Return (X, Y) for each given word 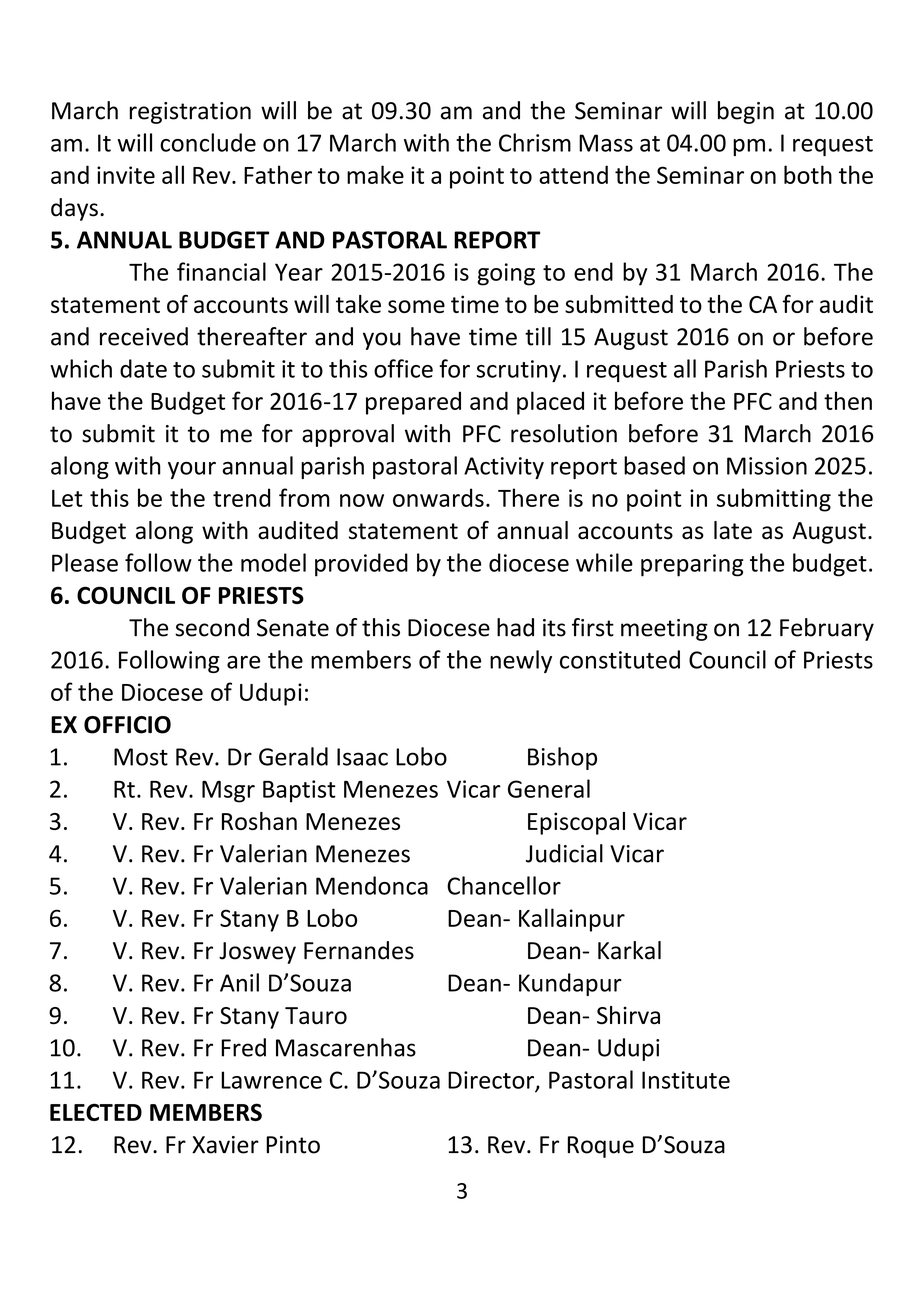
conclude (208, 142)
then (848, 400)
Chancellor (504, 885)
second (212, 627)
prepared (413, 403)
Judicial (564, 853)
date (143, 368)
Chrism (535, 142)
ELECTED (96, 1112)
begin (746, 112)
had (515, 627)
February (827, 629)
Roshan (259, 821)
